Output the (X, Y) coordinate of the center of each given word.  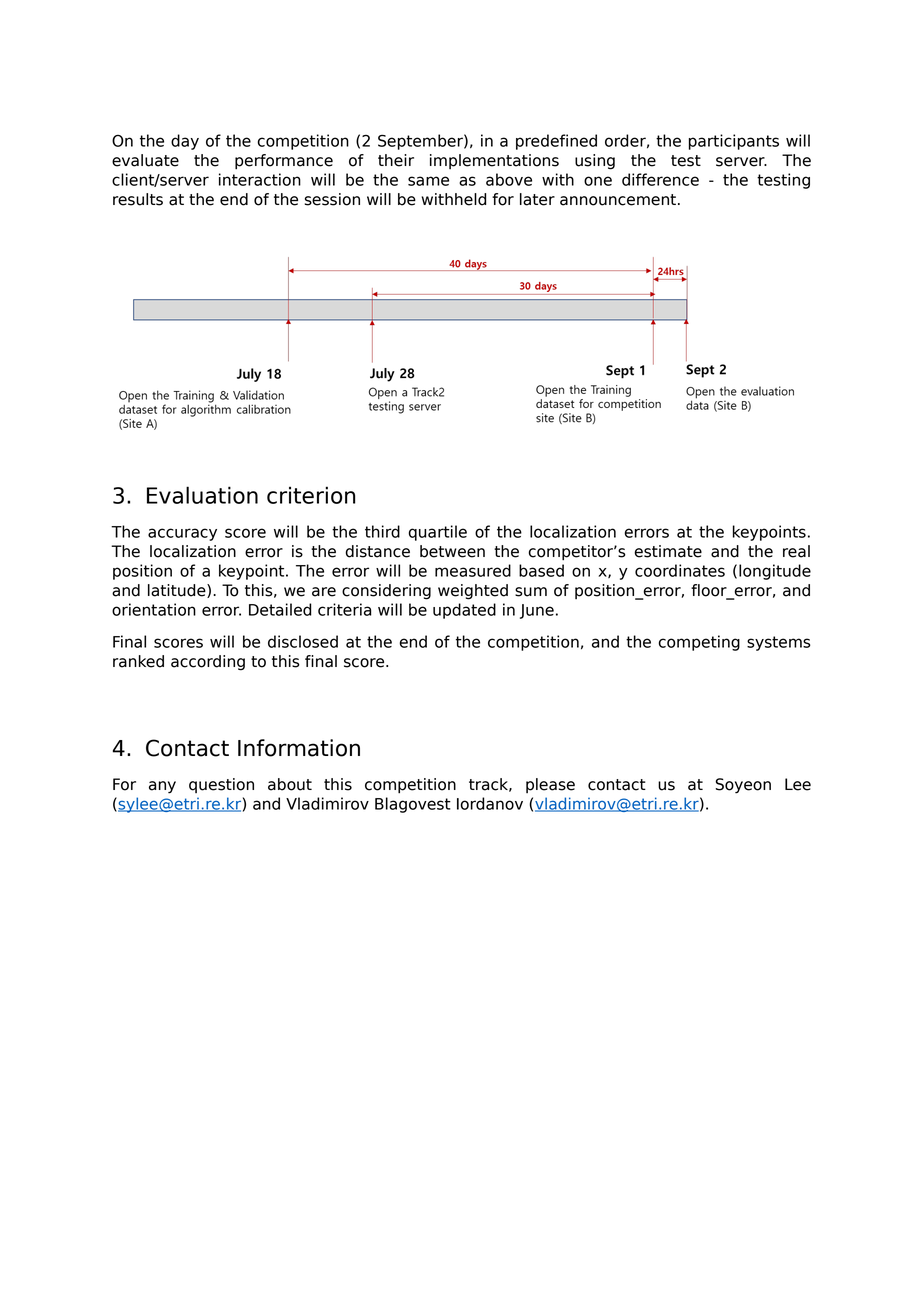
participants (734, 142)
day (185, 142)
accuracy (182, 534)
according (208, 663)
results (138, 199)
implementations (494, 161)
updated (464, 611)
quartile (437, 533)
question (221, 785)
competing (699, 643)
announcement (618, 200)
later (537, 199)
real (796, 551)
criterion (311, 495)
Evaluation (202, 495)
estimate (668, 551)
